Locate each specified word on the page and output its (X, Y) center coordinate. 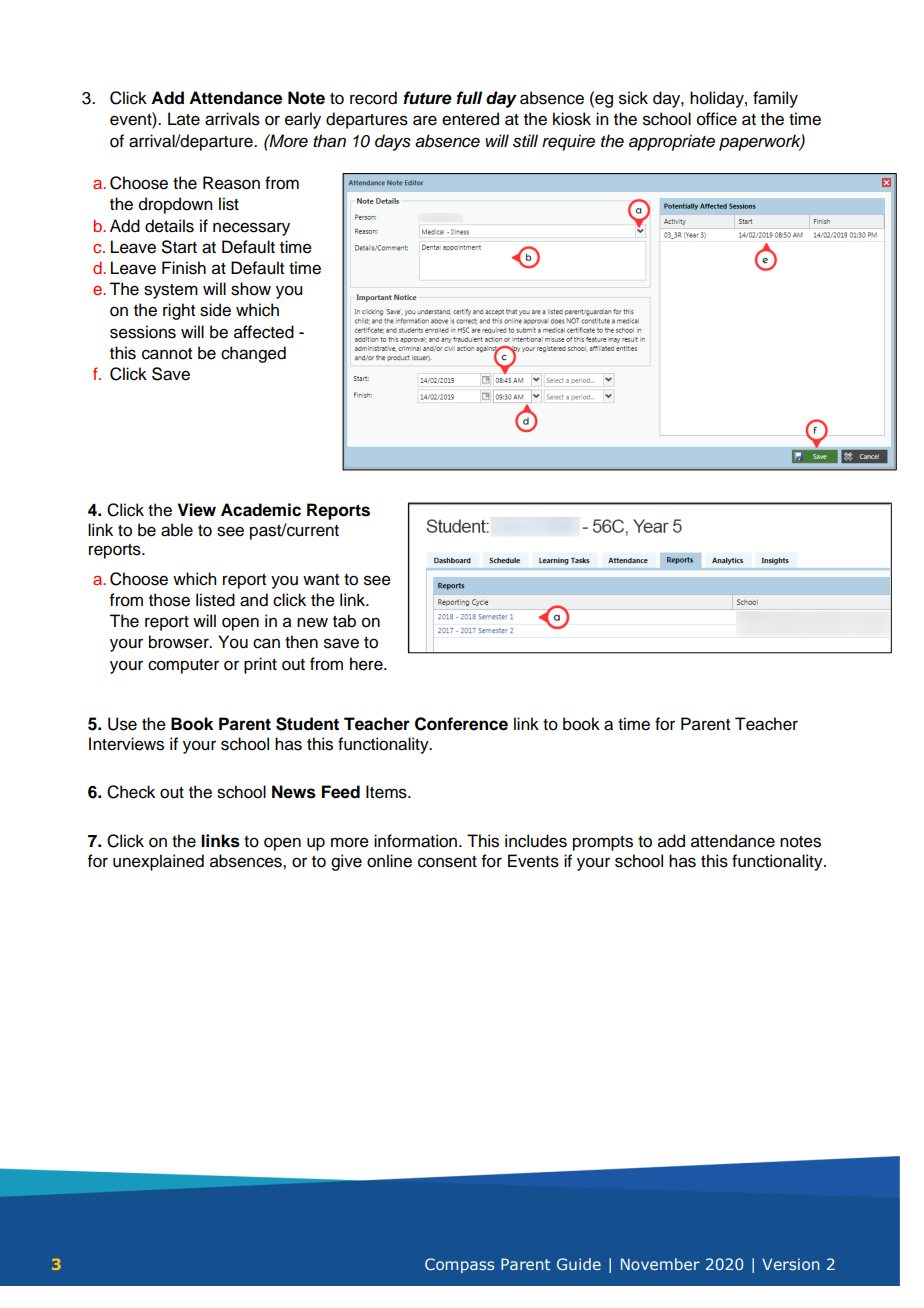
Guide (579, 1264)
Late (184, 119)
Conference (461, 724)
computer (183, 666)
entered (470, 119)
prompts (603, 843)
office (717, 119)
